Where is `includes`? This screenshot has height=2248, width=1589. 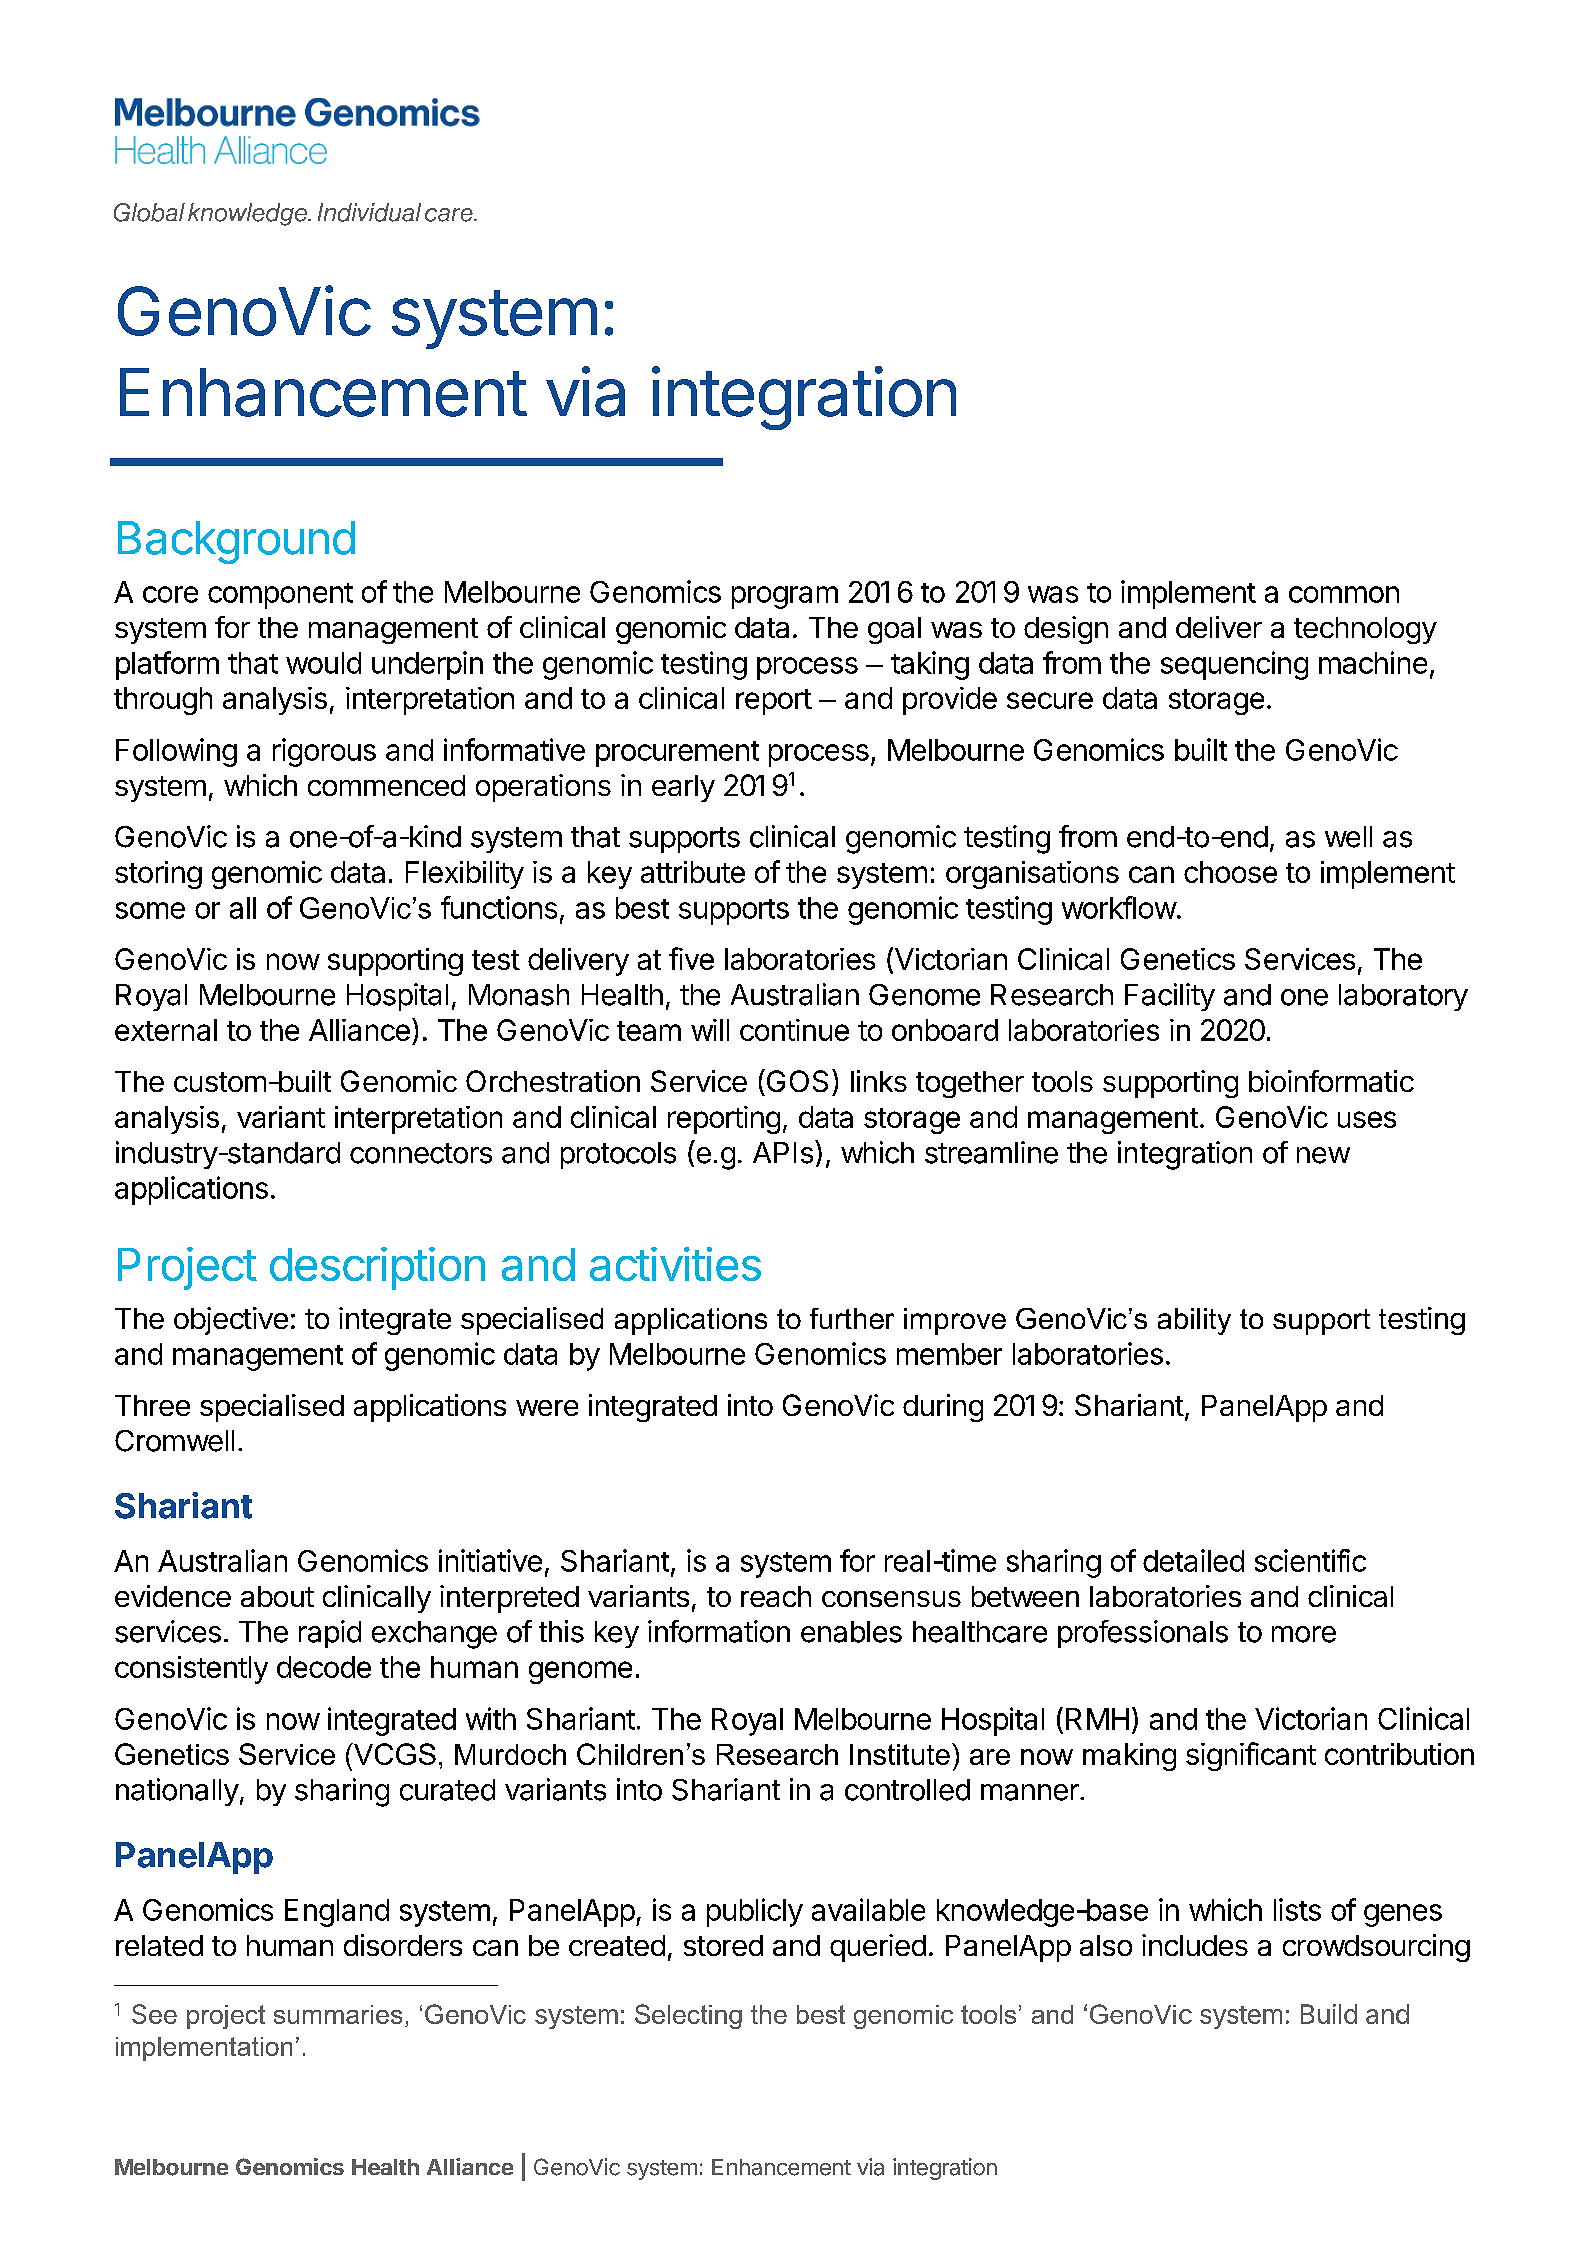 includes is located at coordinates (1195, 1945).
